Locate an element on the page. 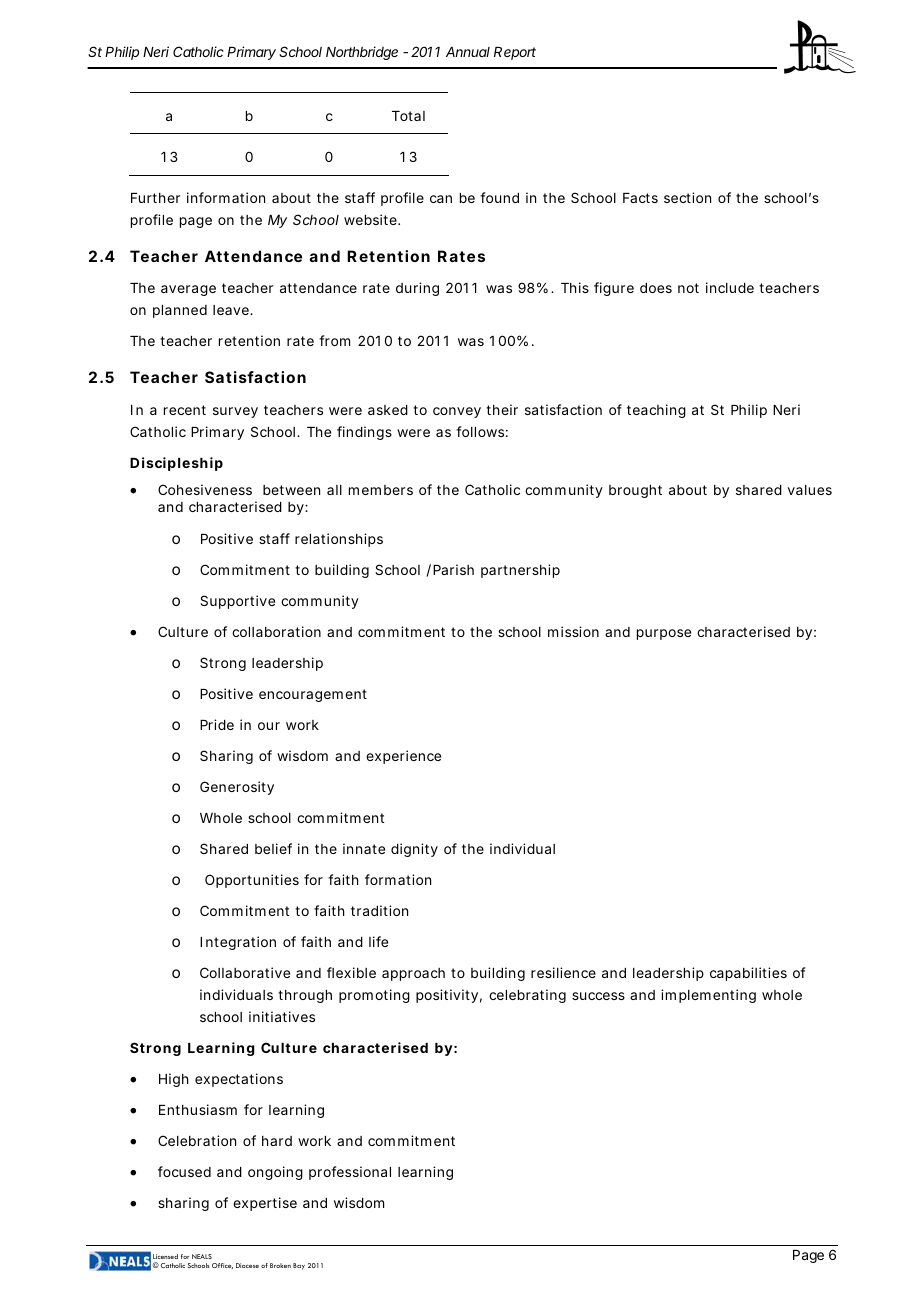 The image size is (924, 1308). Collaborative is located at coordinates (245, 972).
